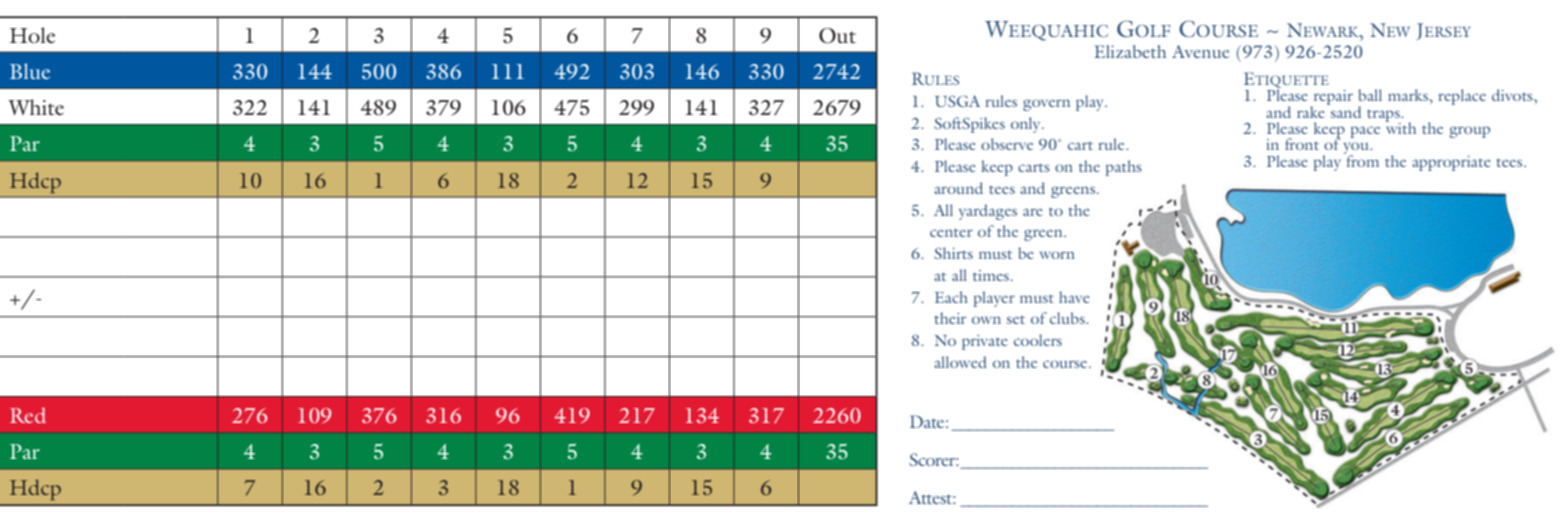  Describe the element at coordinates (991, 275) in the screenshot. I see `times` at that location.
